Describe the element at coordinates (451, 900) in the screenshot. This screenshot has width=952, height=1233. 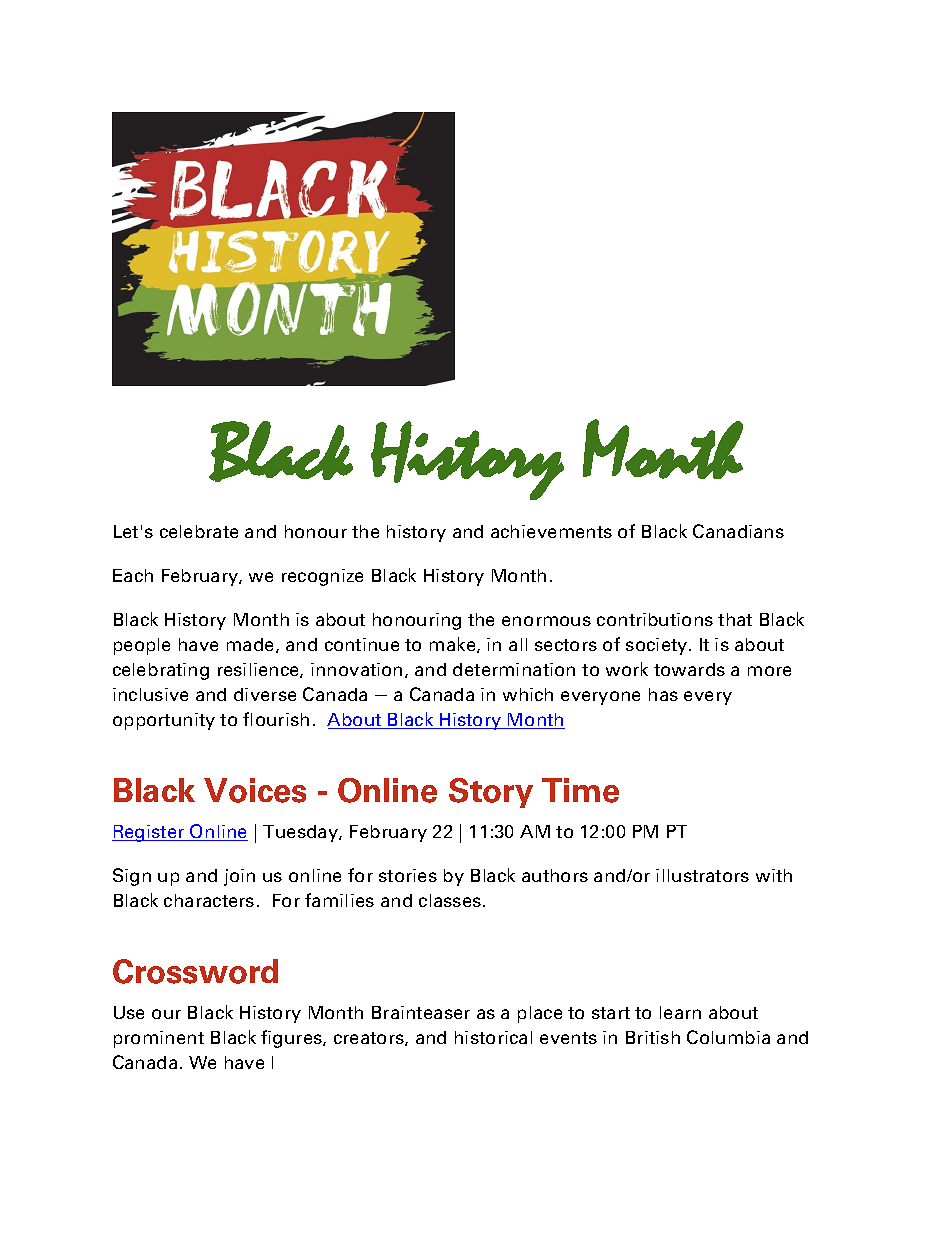
I see `classes` at that location.
